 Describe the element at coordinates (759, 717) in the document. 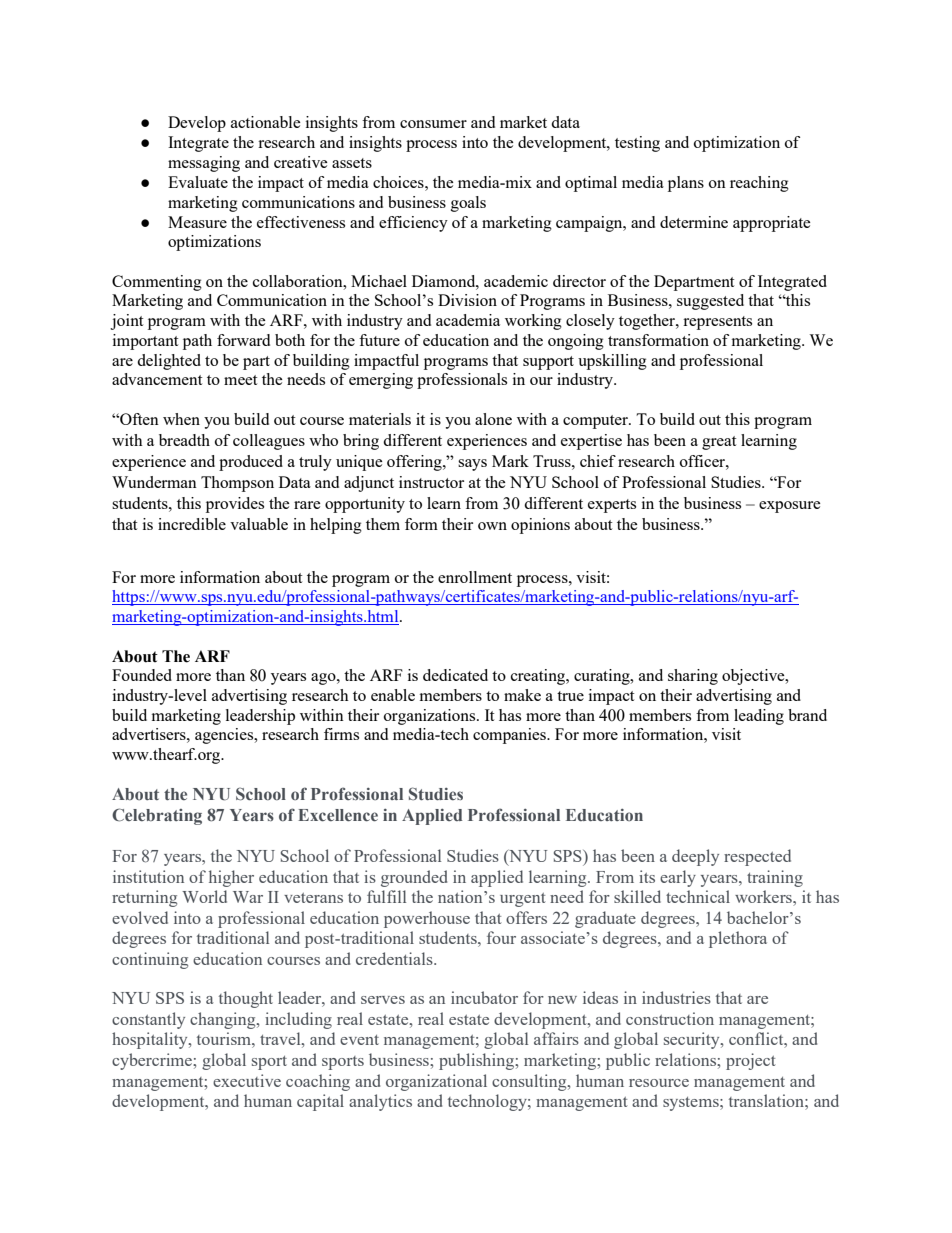

I see `leading` at that location.
